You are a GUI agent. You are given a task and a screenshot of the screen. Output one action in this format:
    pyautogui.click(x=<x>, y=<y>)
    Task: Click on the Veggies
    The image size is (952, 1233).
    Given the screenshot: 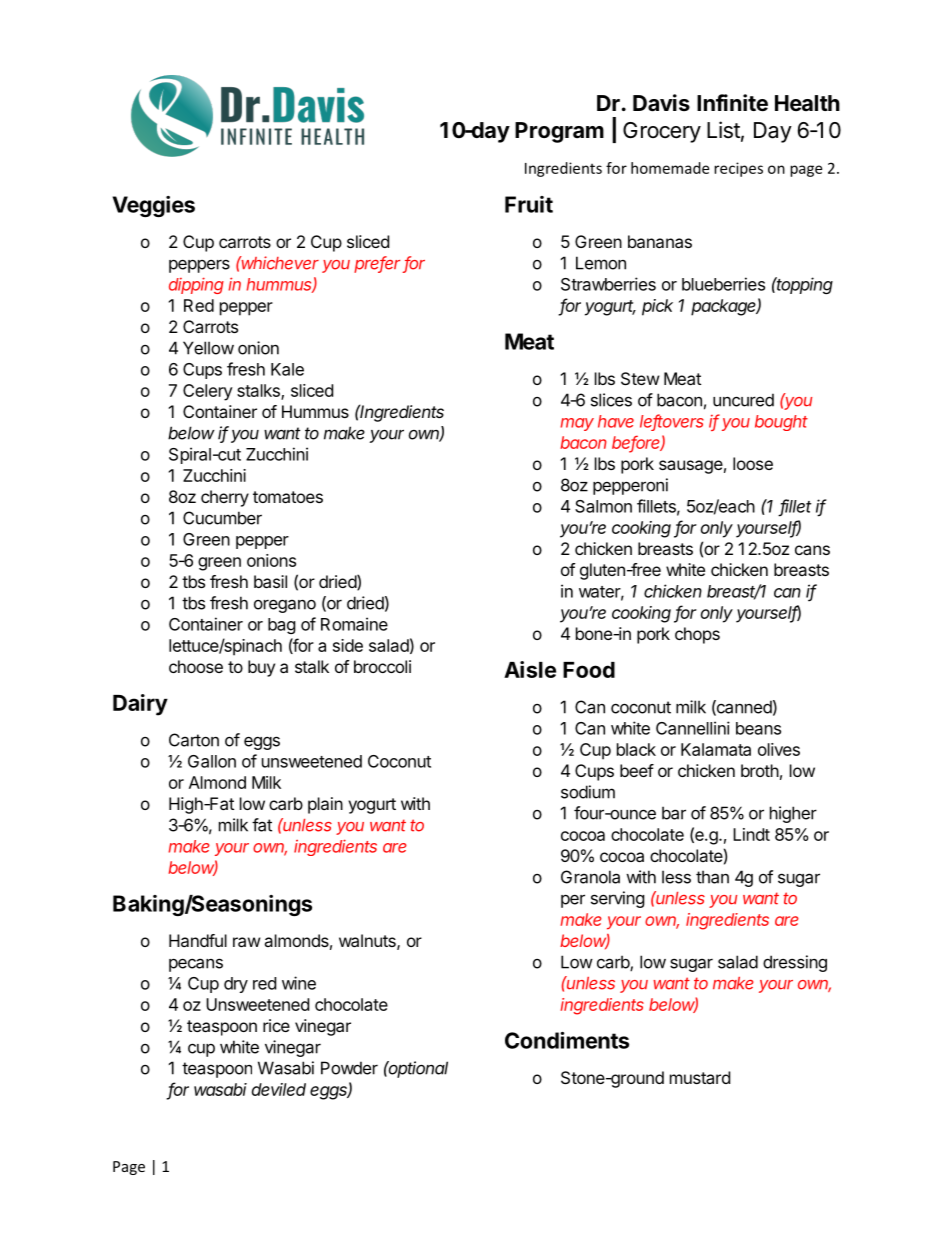 What is the action you would take?
    pyautogui.click(x=154, y=206)
